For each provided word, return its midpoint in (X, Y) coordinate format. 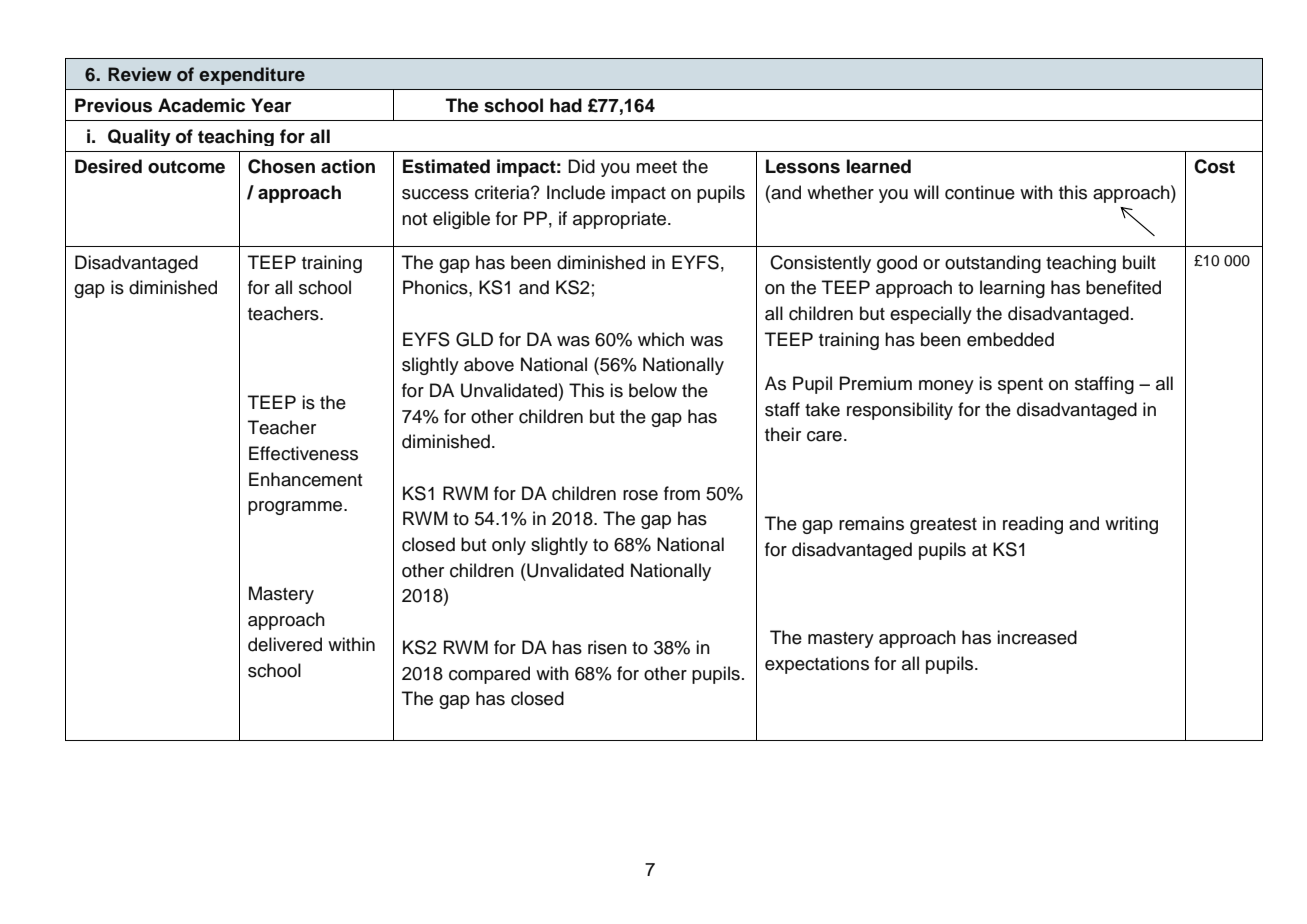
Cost (1214, 166)
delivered (285, 644)
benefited (1123, 287)
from (682, 493)
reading (1033, 525)
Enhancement (305, 479)
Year (271, 105)
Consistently (820, 264)
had (566, 105)
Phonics (436, 287)
